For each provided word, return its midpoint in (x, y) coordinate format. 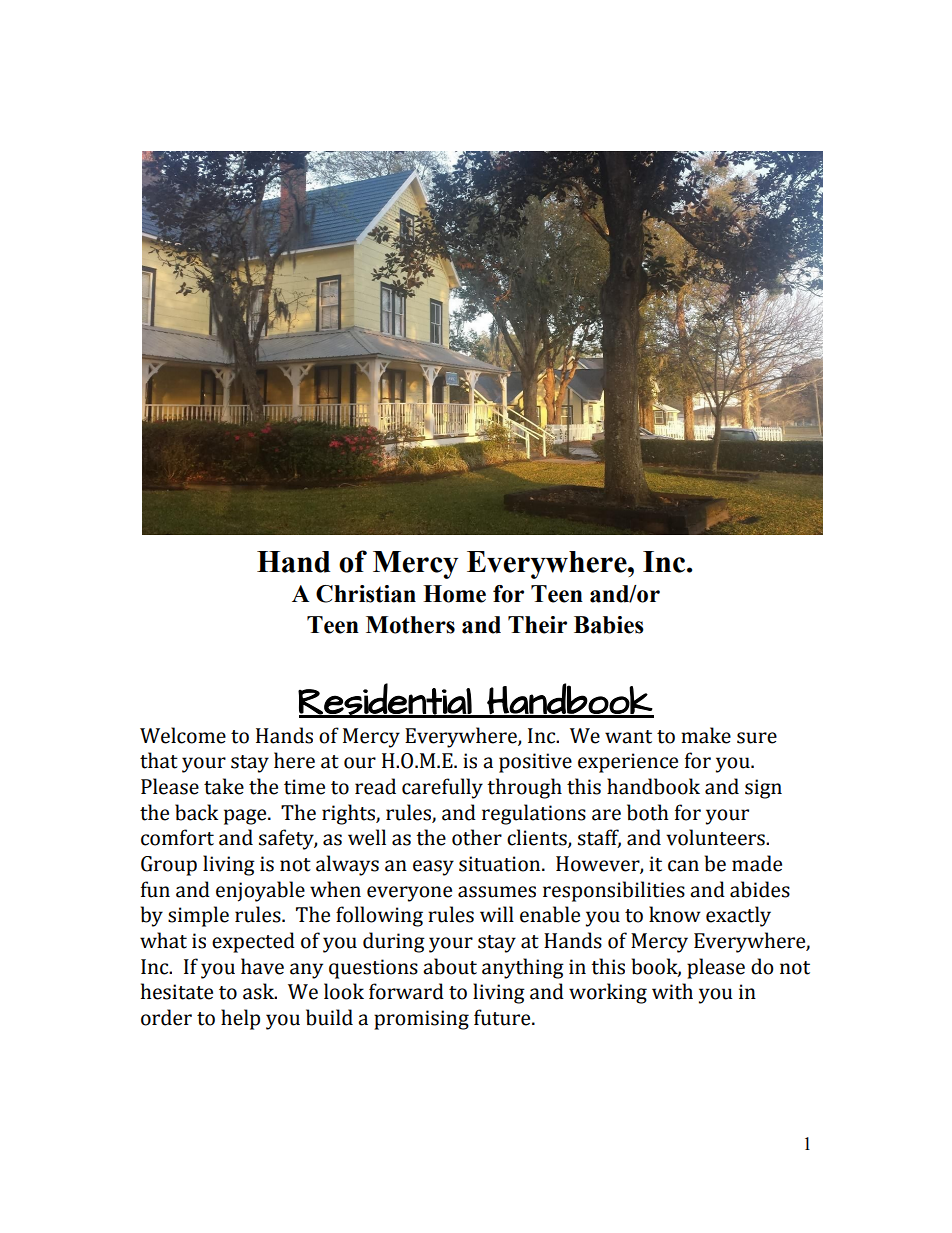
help (240, 1019)
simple (198, 916)
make (706, 735)
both (648, 812)
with (672, 991)
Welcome (183, 735)
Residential (385, 700)
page (246, 817)
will (497, 914)
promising (421, 1020)
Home (454, 594)
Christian (366, 594)
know (675, 914)
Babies (609, 625)
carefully (442, 788)
